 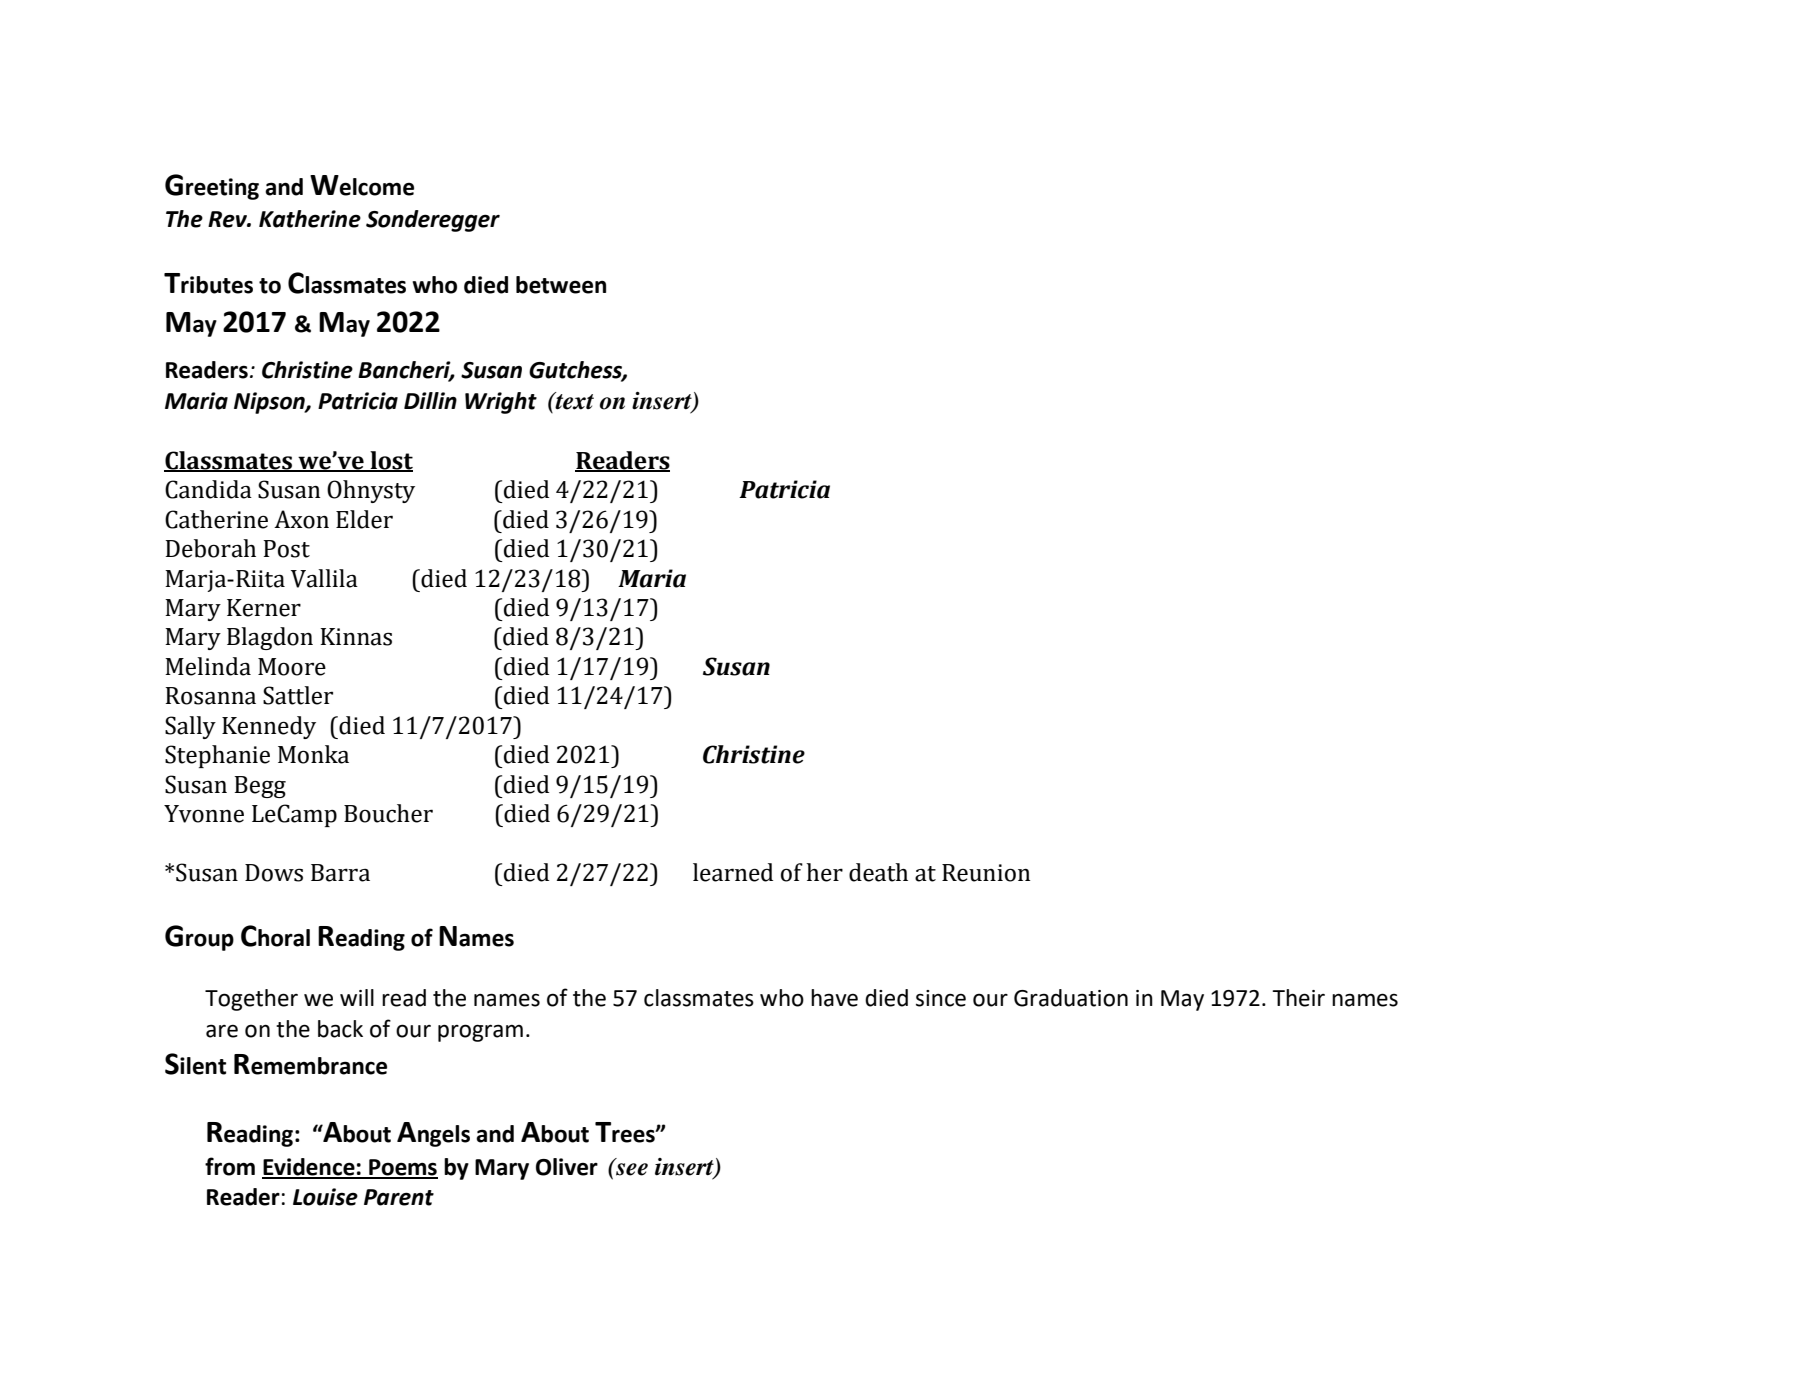 I want to click on Katherine, so click(x=310, y=219).
